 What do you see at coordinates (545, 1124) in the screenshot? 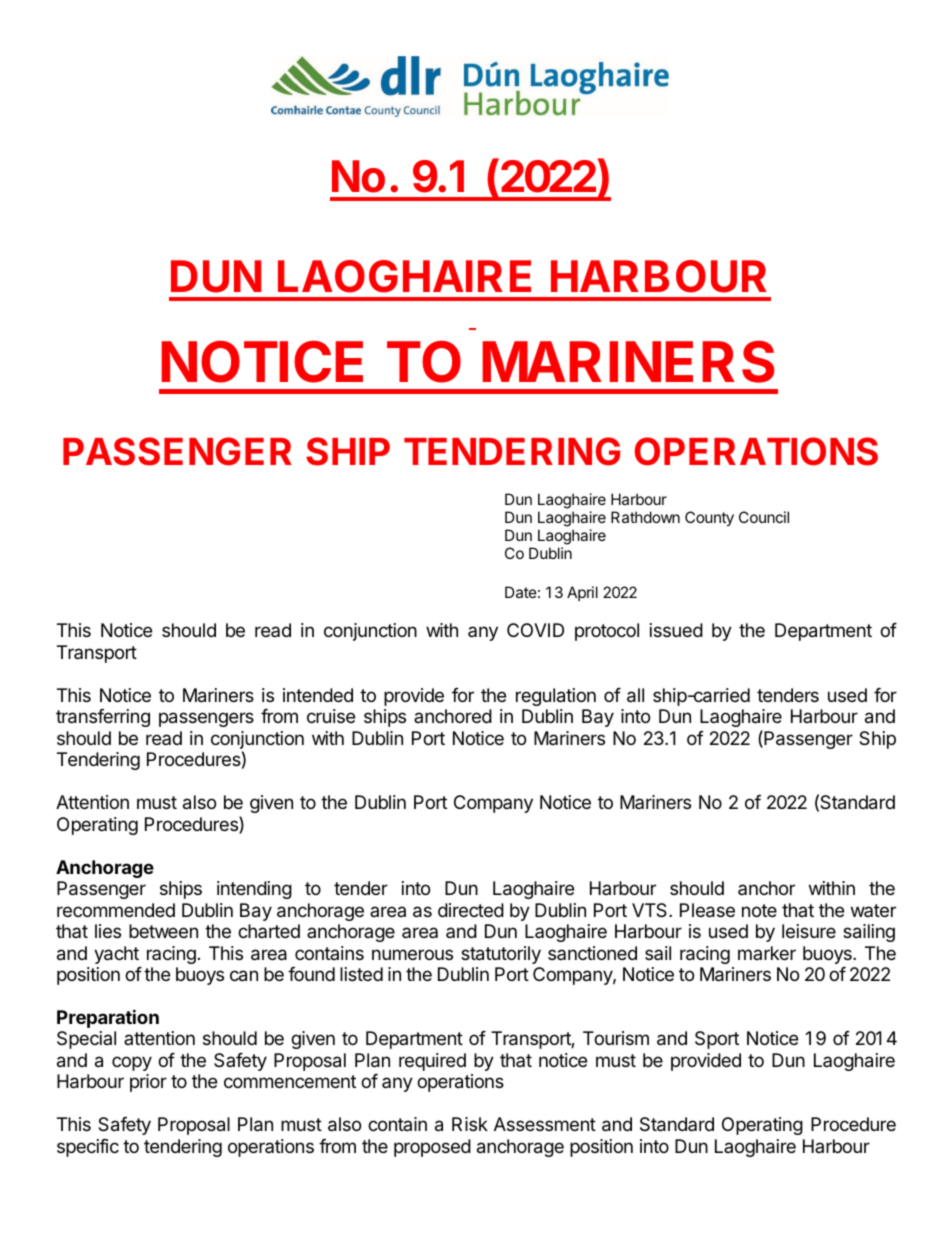
I see `Assessment` at bounding box center [545, 1124].
